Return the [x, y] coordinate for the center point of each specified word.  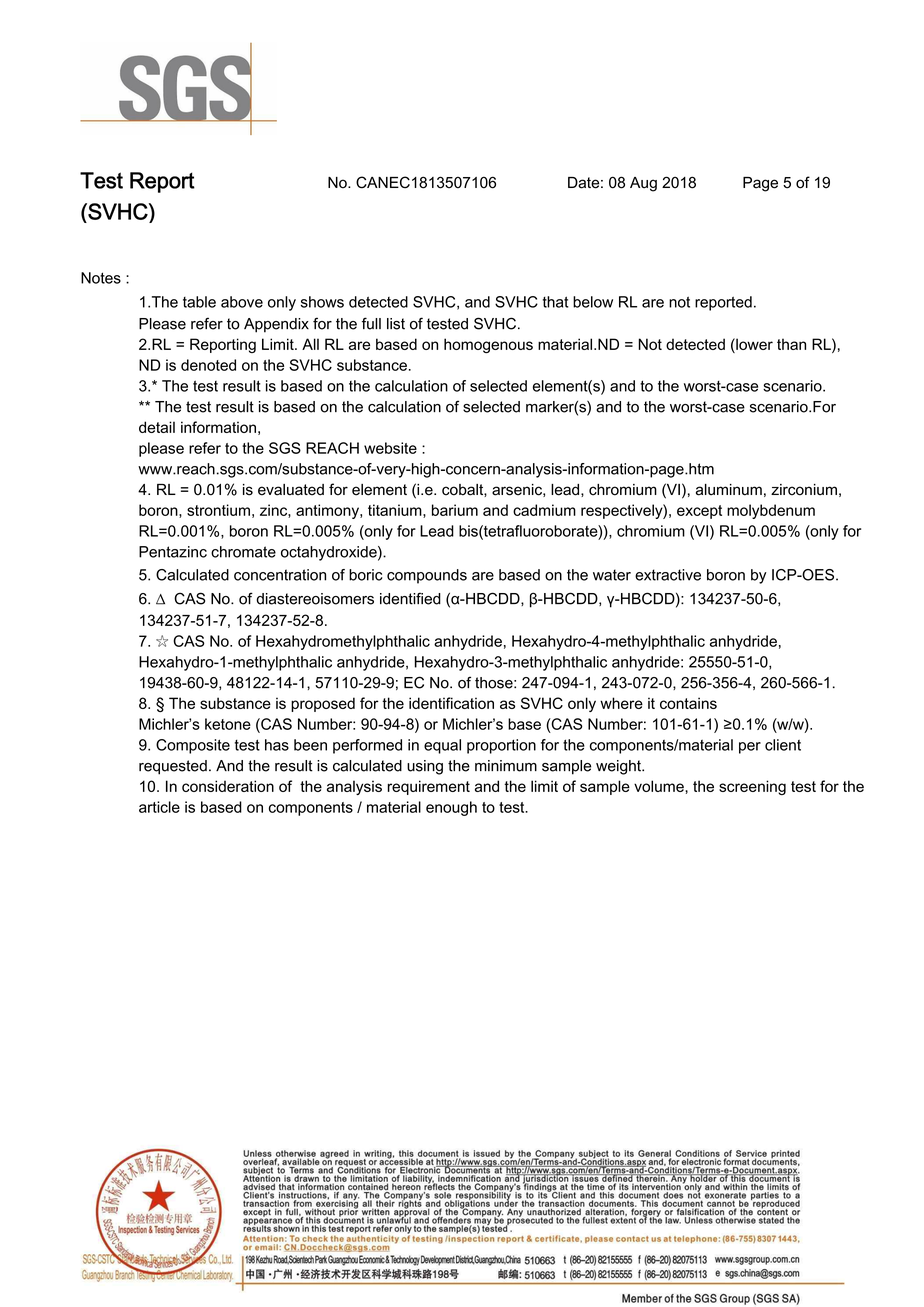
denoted [208, 365]
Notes [101, 278]
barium [455, 510]
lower [753, 344]
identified [410, 598]
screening [752, 787]
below [593, 302]
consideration [228, 786]
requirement [429, 787]
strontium [218, 510]
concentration [280, 575]
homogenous [488, 345]
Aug [643, 184]
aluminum [729, 490]
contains [688, 703]
